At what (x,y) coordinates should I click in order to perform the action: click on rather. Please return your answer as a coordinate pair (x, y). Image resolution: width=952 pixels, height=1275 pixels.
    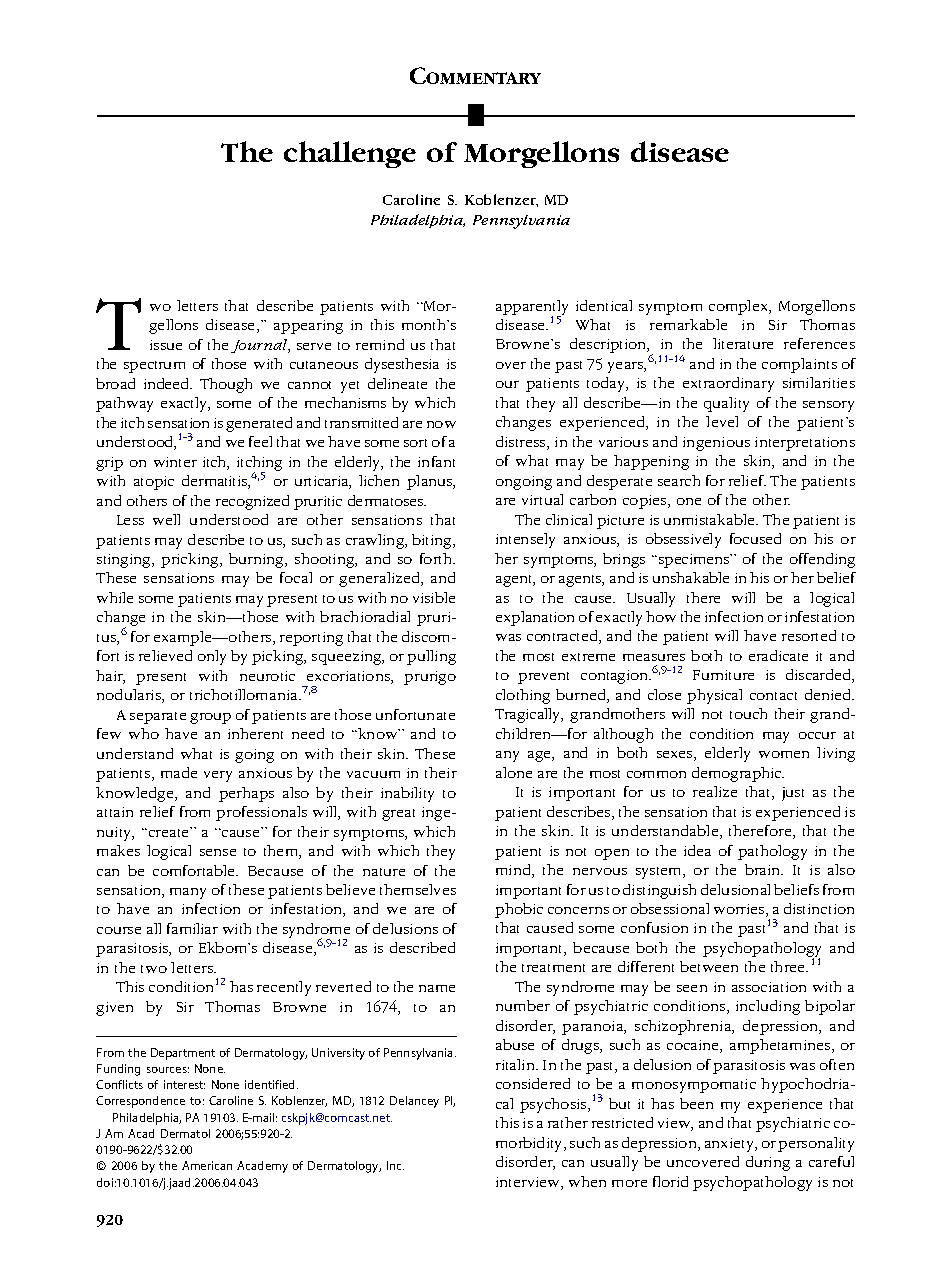
    Looking at the image, I should click on (568, 1122).
